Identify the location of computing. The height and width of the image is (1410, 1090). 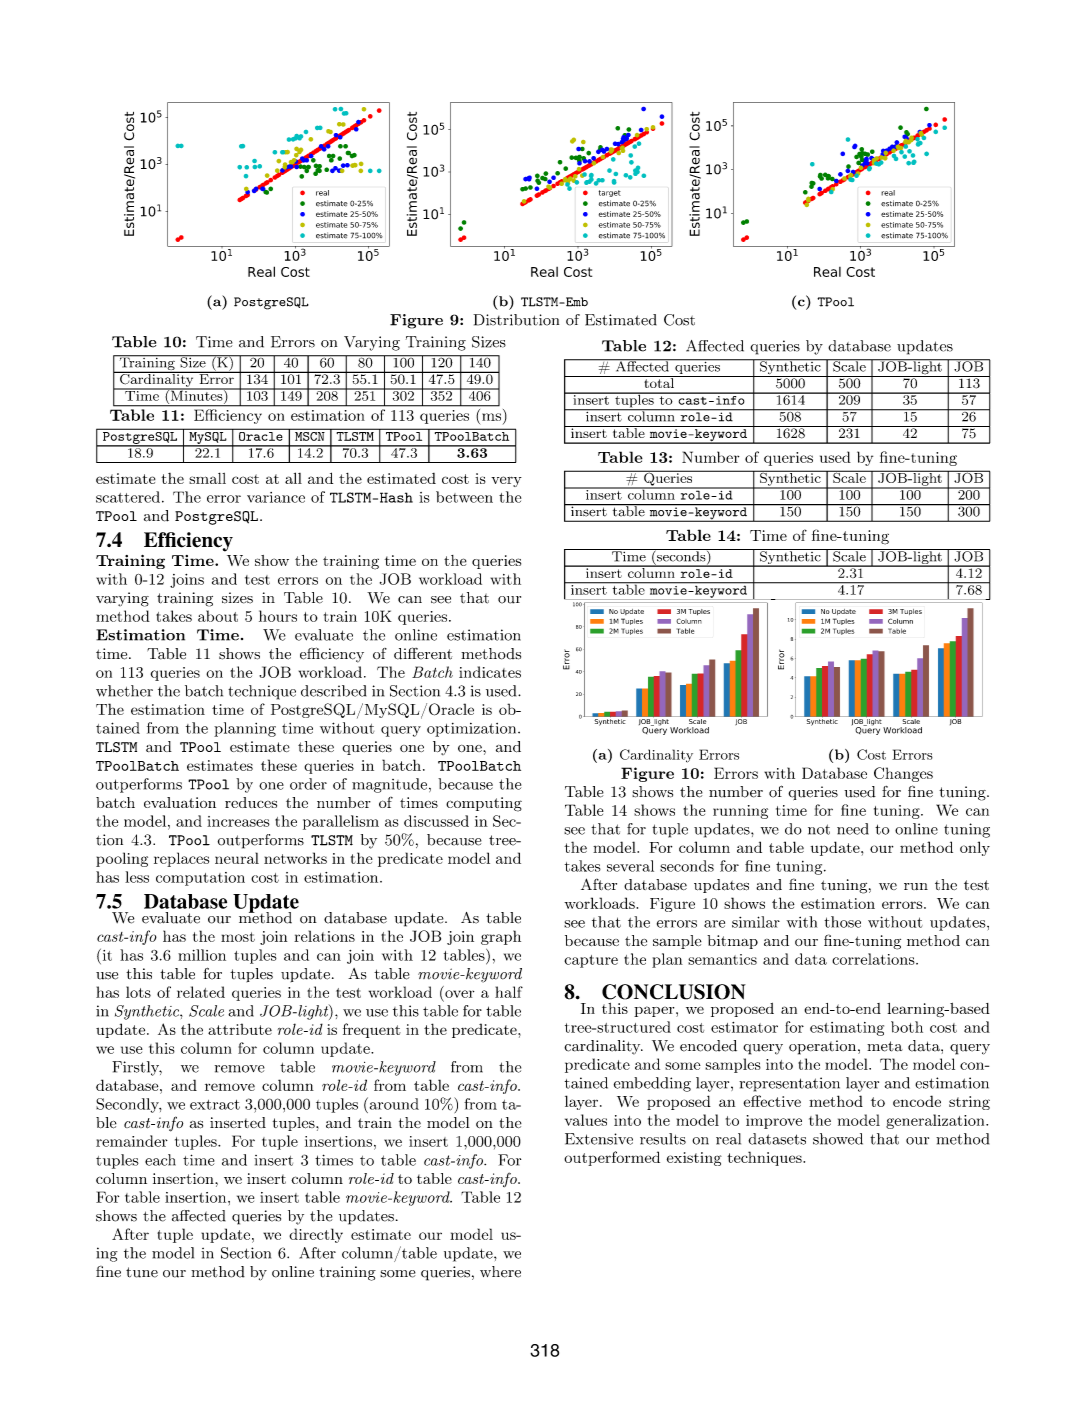
(484, 804).
